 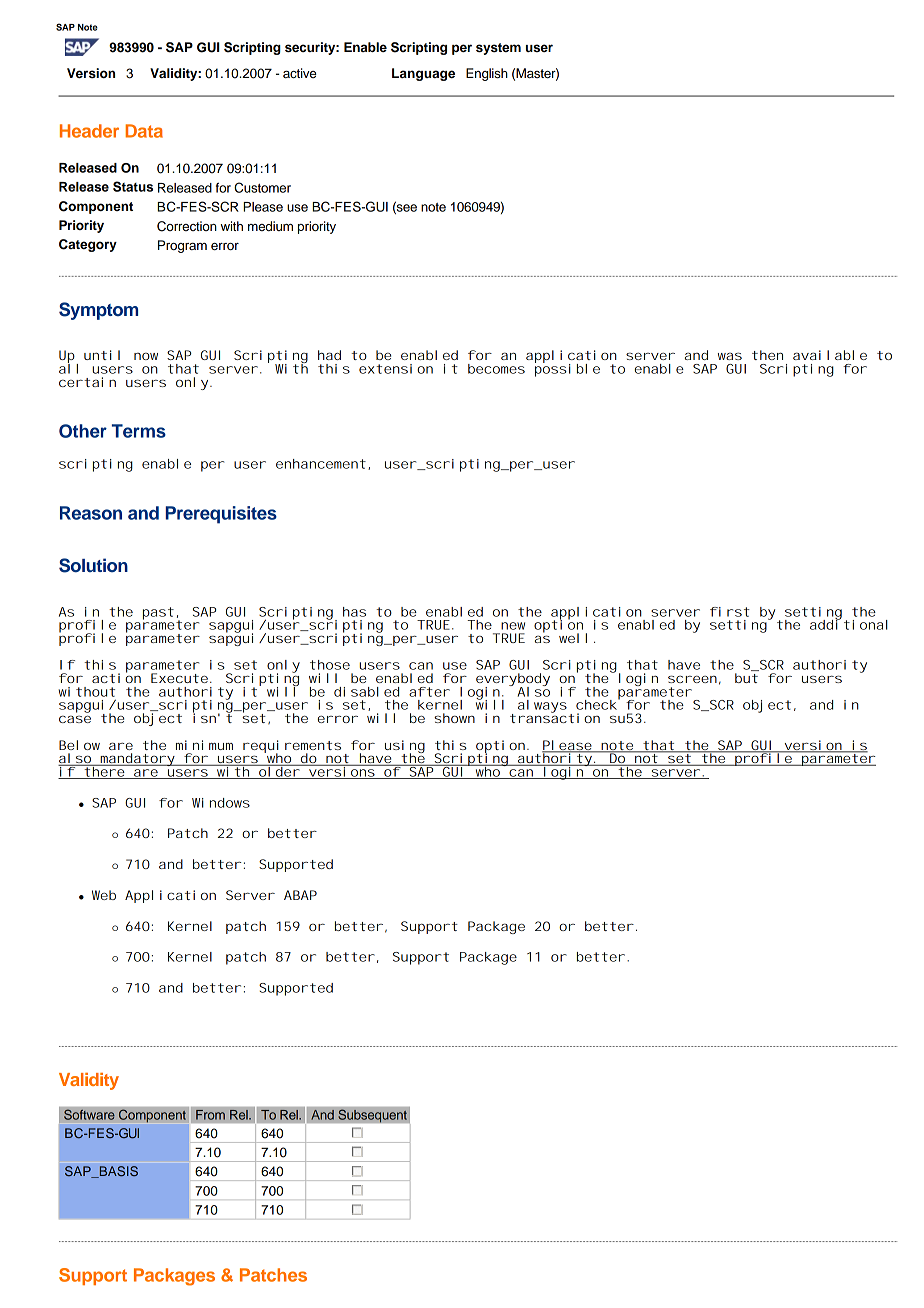 What do you see at coordinates (204, 745) in the screenshot?
I see `minimum` at bounding box center [204, 745].
